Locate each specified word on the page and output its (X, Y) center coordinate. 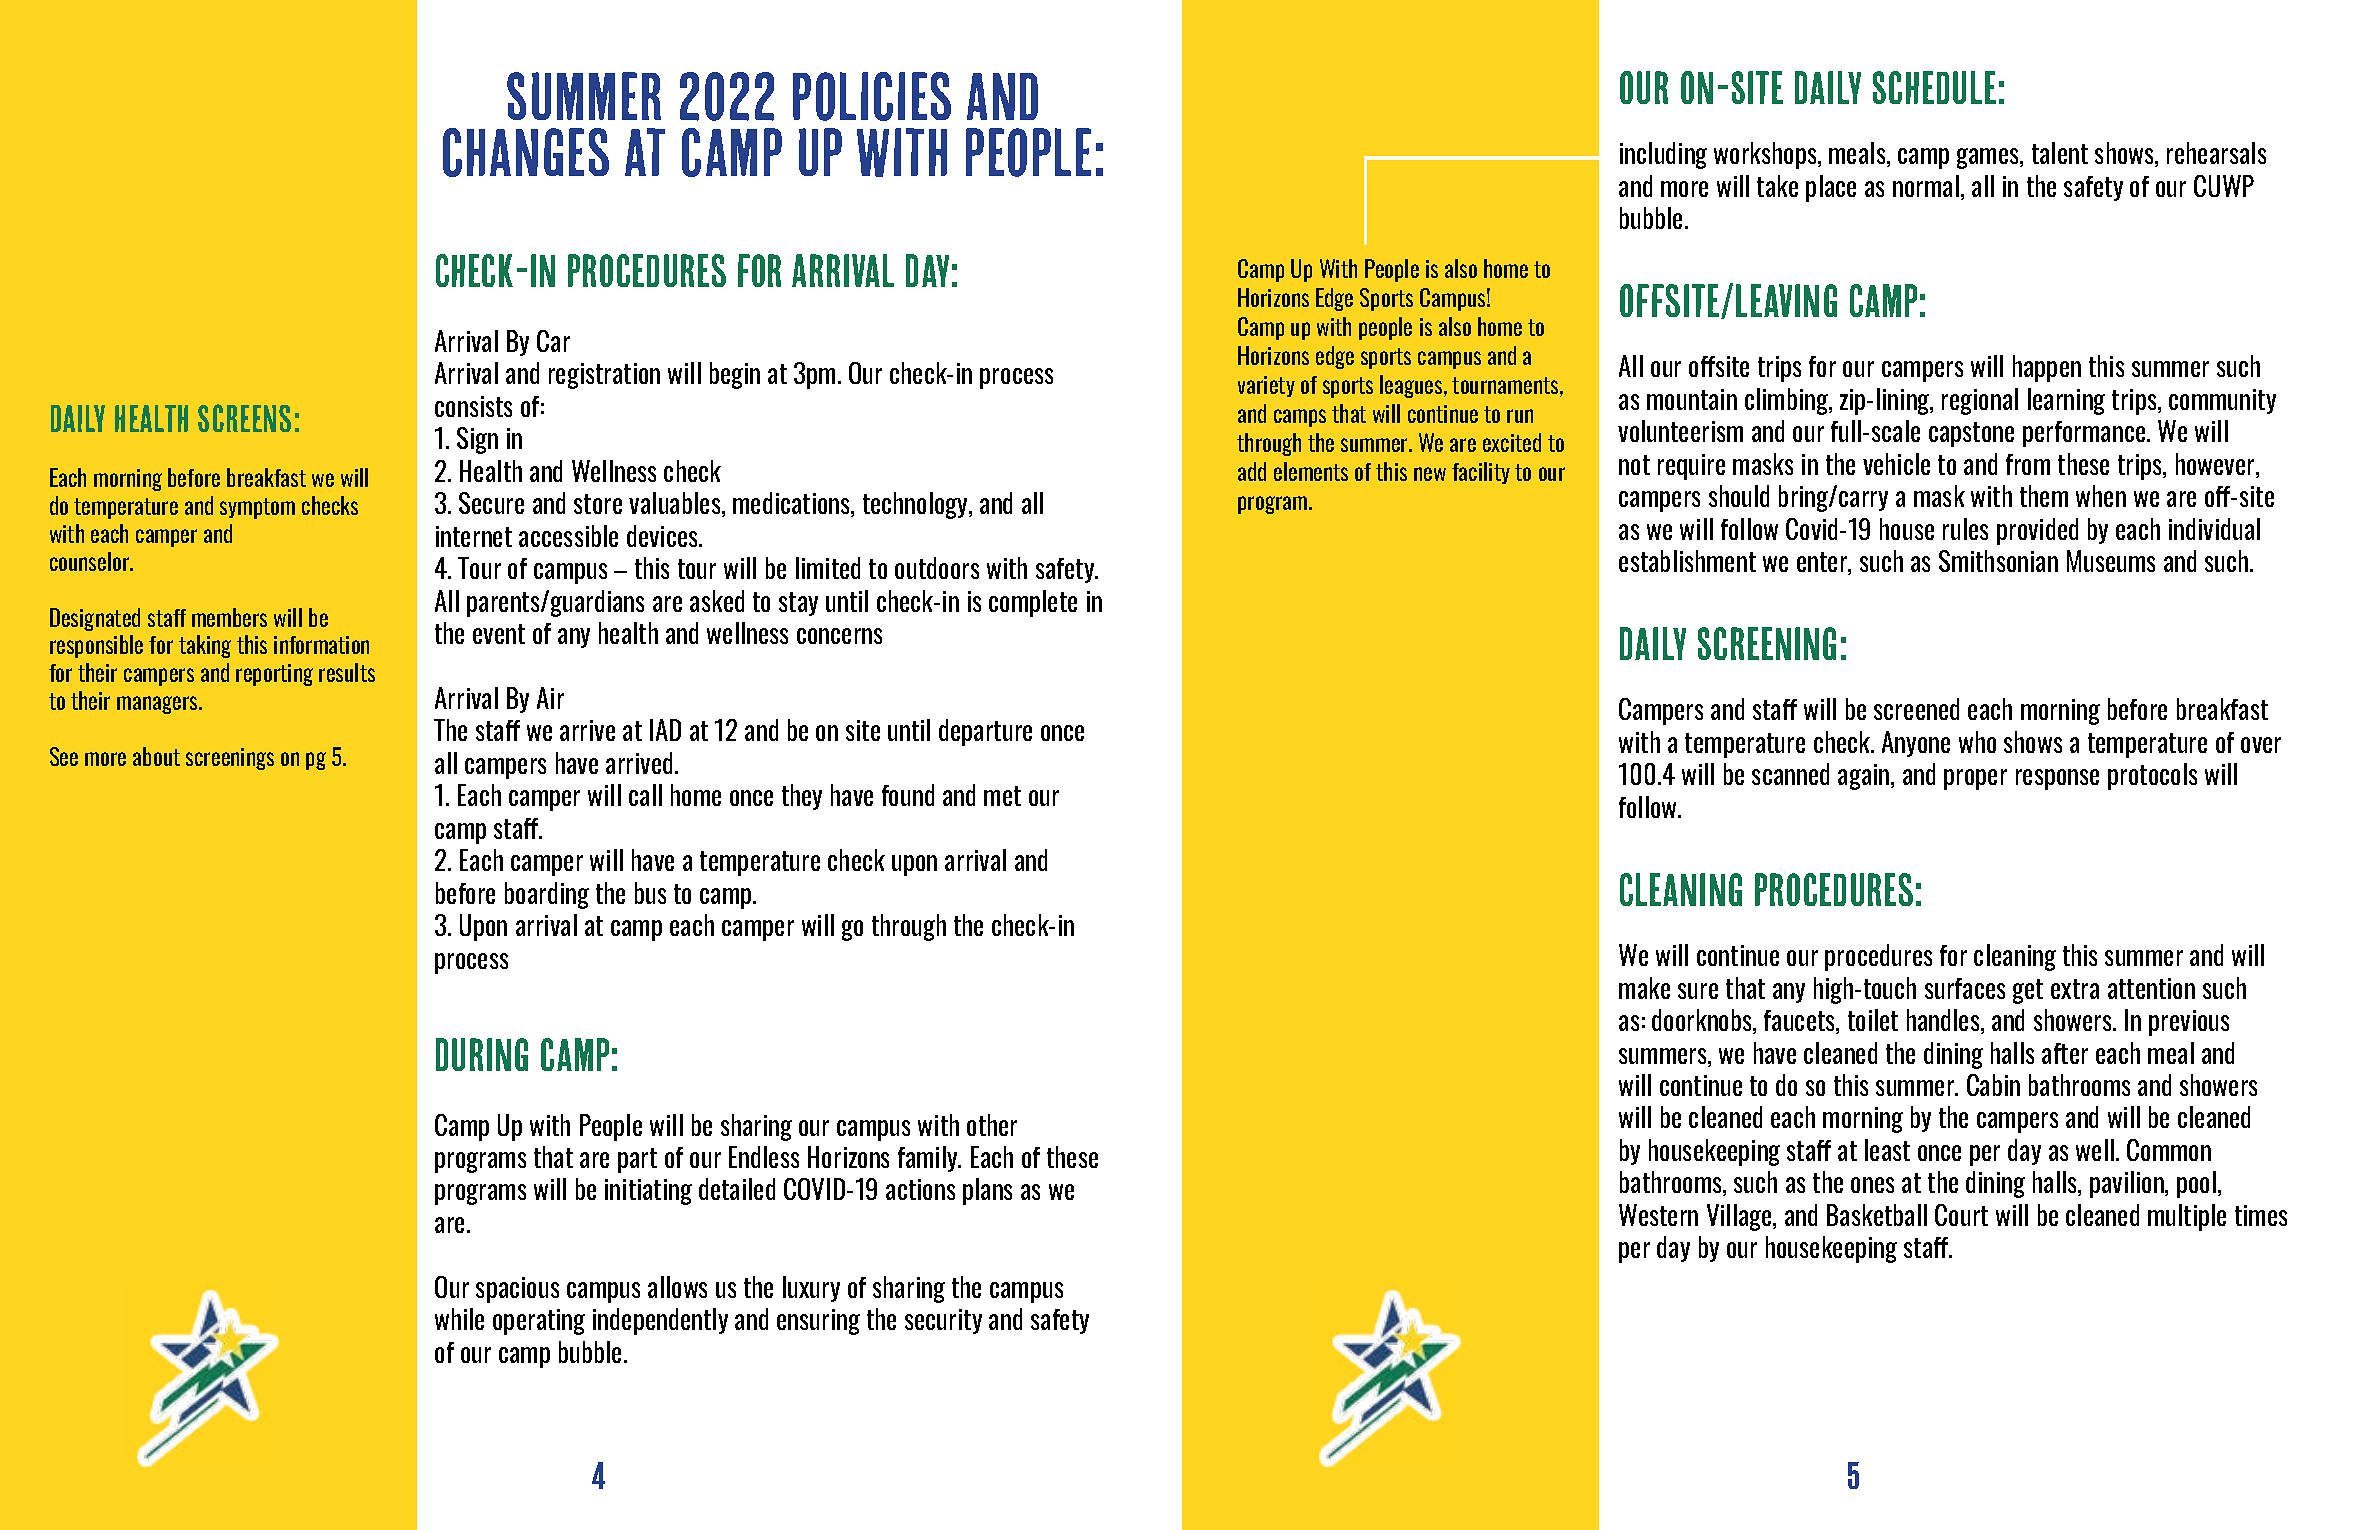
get (2028, 991)
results (347, 672)
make (1644, 988)
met (1002, 796)
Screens (244, 418)
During (482, 1054)
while (459, 1319)
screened (1916, 709)
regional (1980, 401)
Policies (872, 96)
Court (1961, 1215)
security (943, 1321)
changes (526, 152)
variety (1266, 386)
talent (2060, 153)
